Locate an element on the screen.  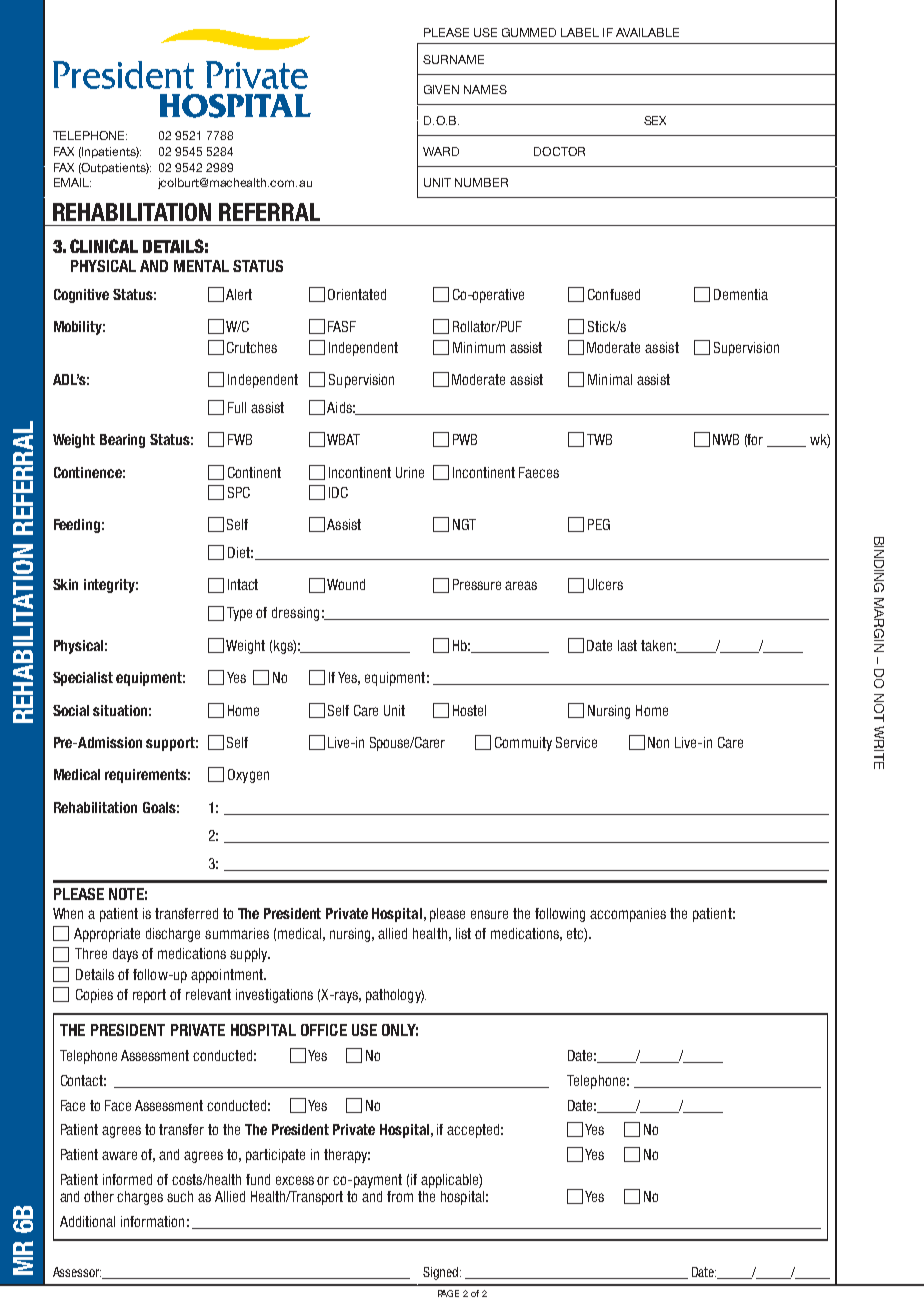
GIVEN is located at coordinates (441, 89).
